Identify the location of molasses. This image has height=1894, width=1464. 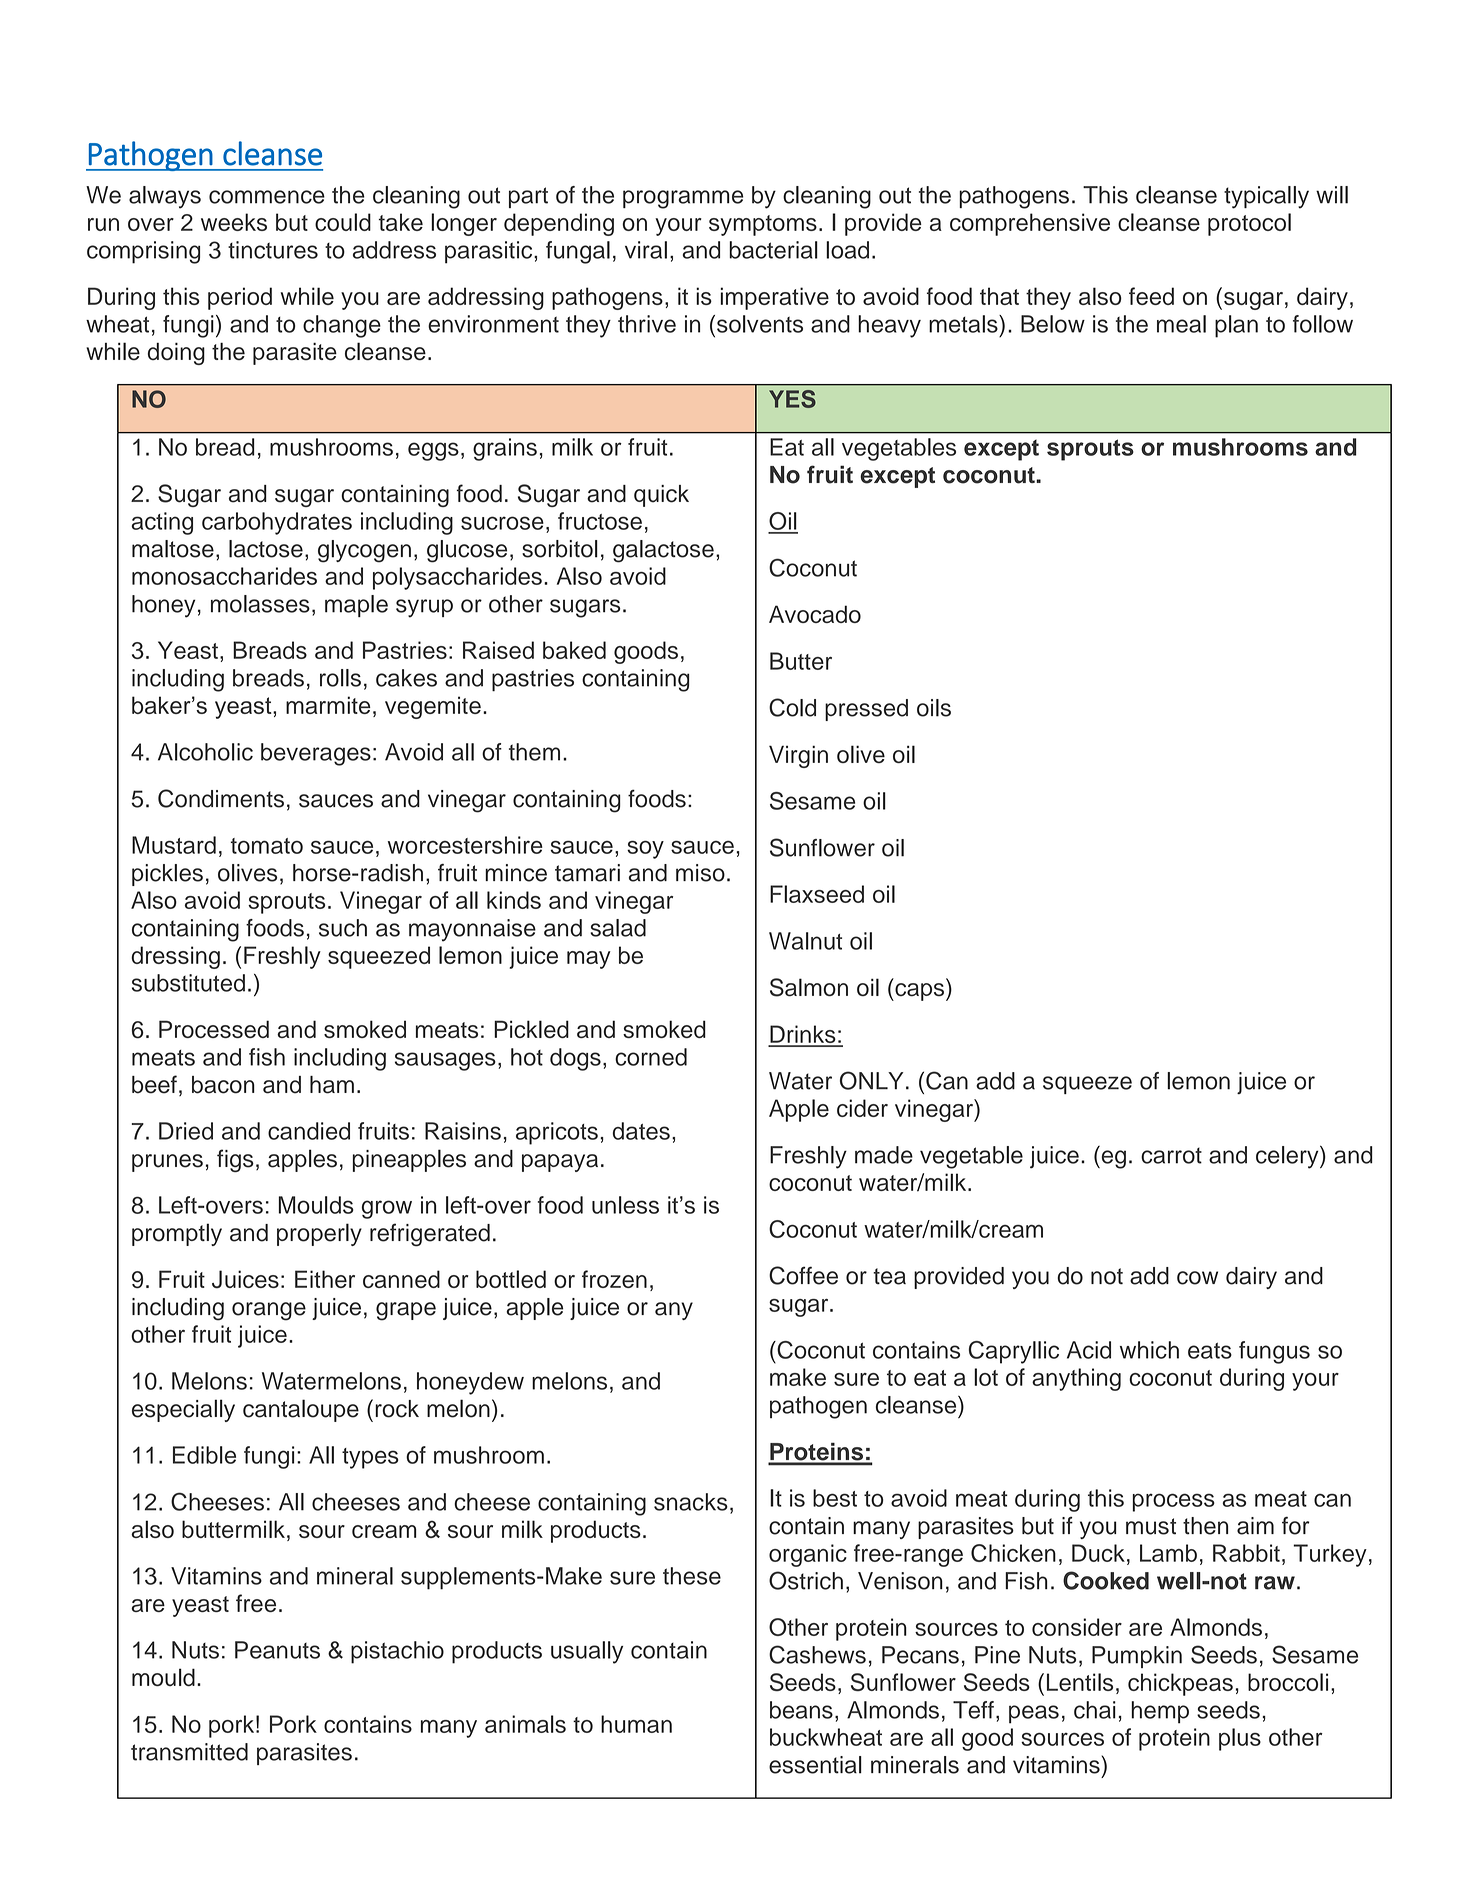
(260, 604).
